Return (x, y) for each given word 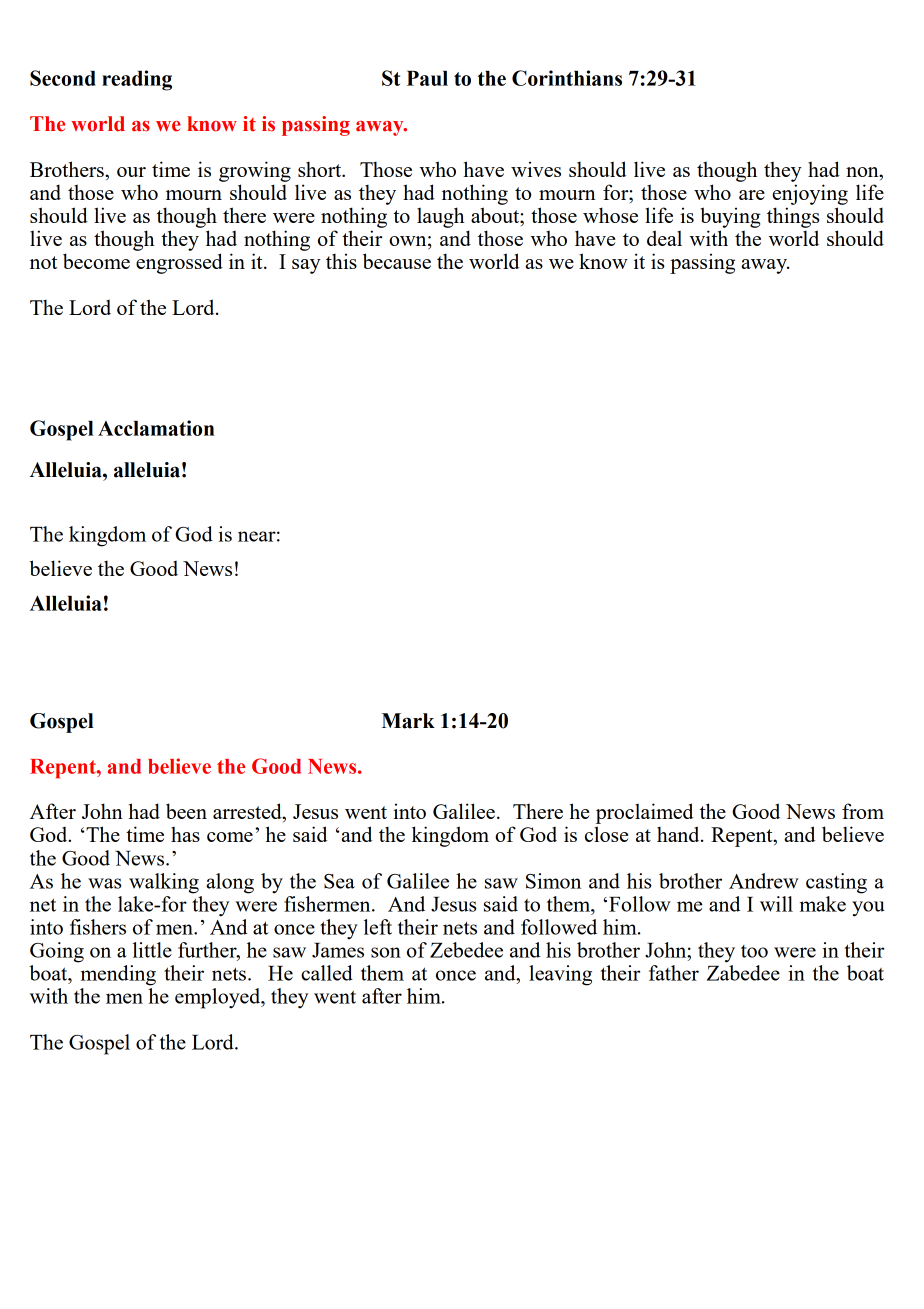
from (863, 811)
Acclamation (156, 428)
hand (679, 834)
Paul (427, 78)
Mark (408, 721)
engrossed (179, 263)
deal (664, 238)
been (186, 811)
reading (137, 80)
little (152, 950)
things (793, 217)
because (397, 261)
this (341, 261)
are (752, 195)
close (606, 834)
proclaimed (645, 813)
